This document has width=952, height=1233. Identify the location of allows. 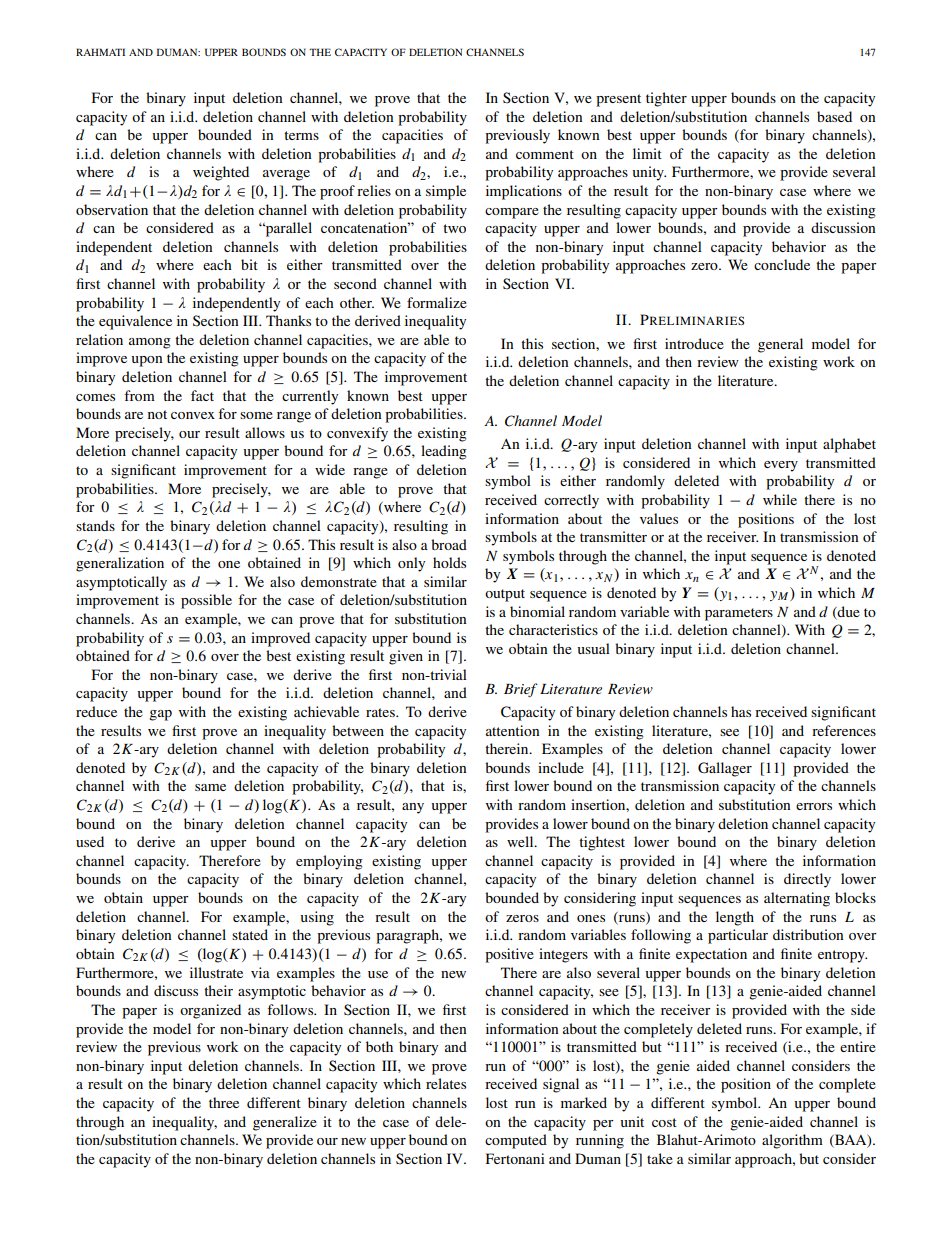
(265, 432).
